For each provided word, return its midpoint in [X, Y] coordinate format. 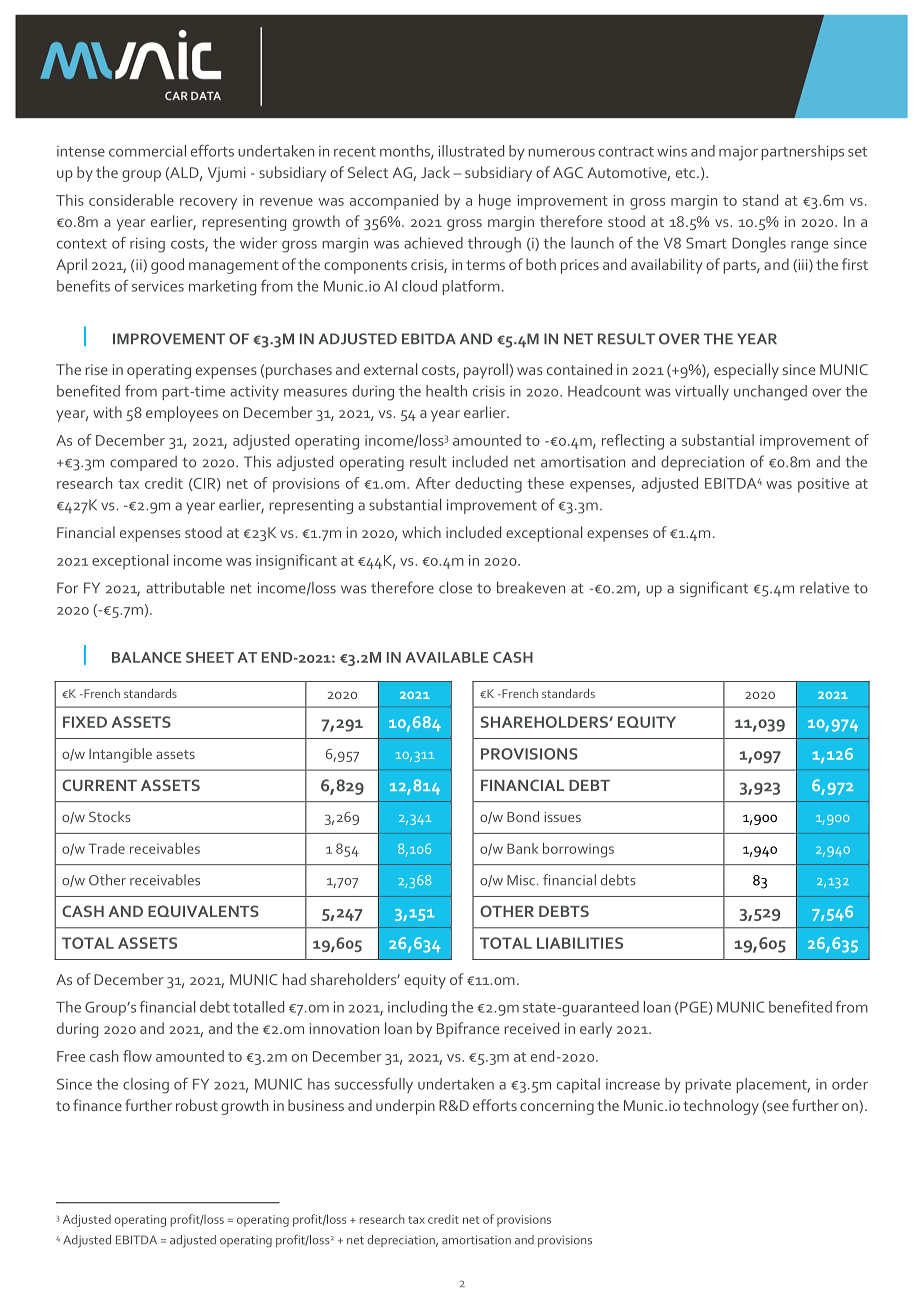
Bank [522, 848]
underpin [405, 1107]
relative [824, 588]
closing [146, 1086]
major [738, 153]
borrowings [578, 850]
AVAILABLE [447, 657]
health [446, 391]
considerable [131, 200]
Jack [435, 172]
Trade [106, 848]
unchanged [770, 393]
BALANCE [146, 657]
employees [182, 414]
